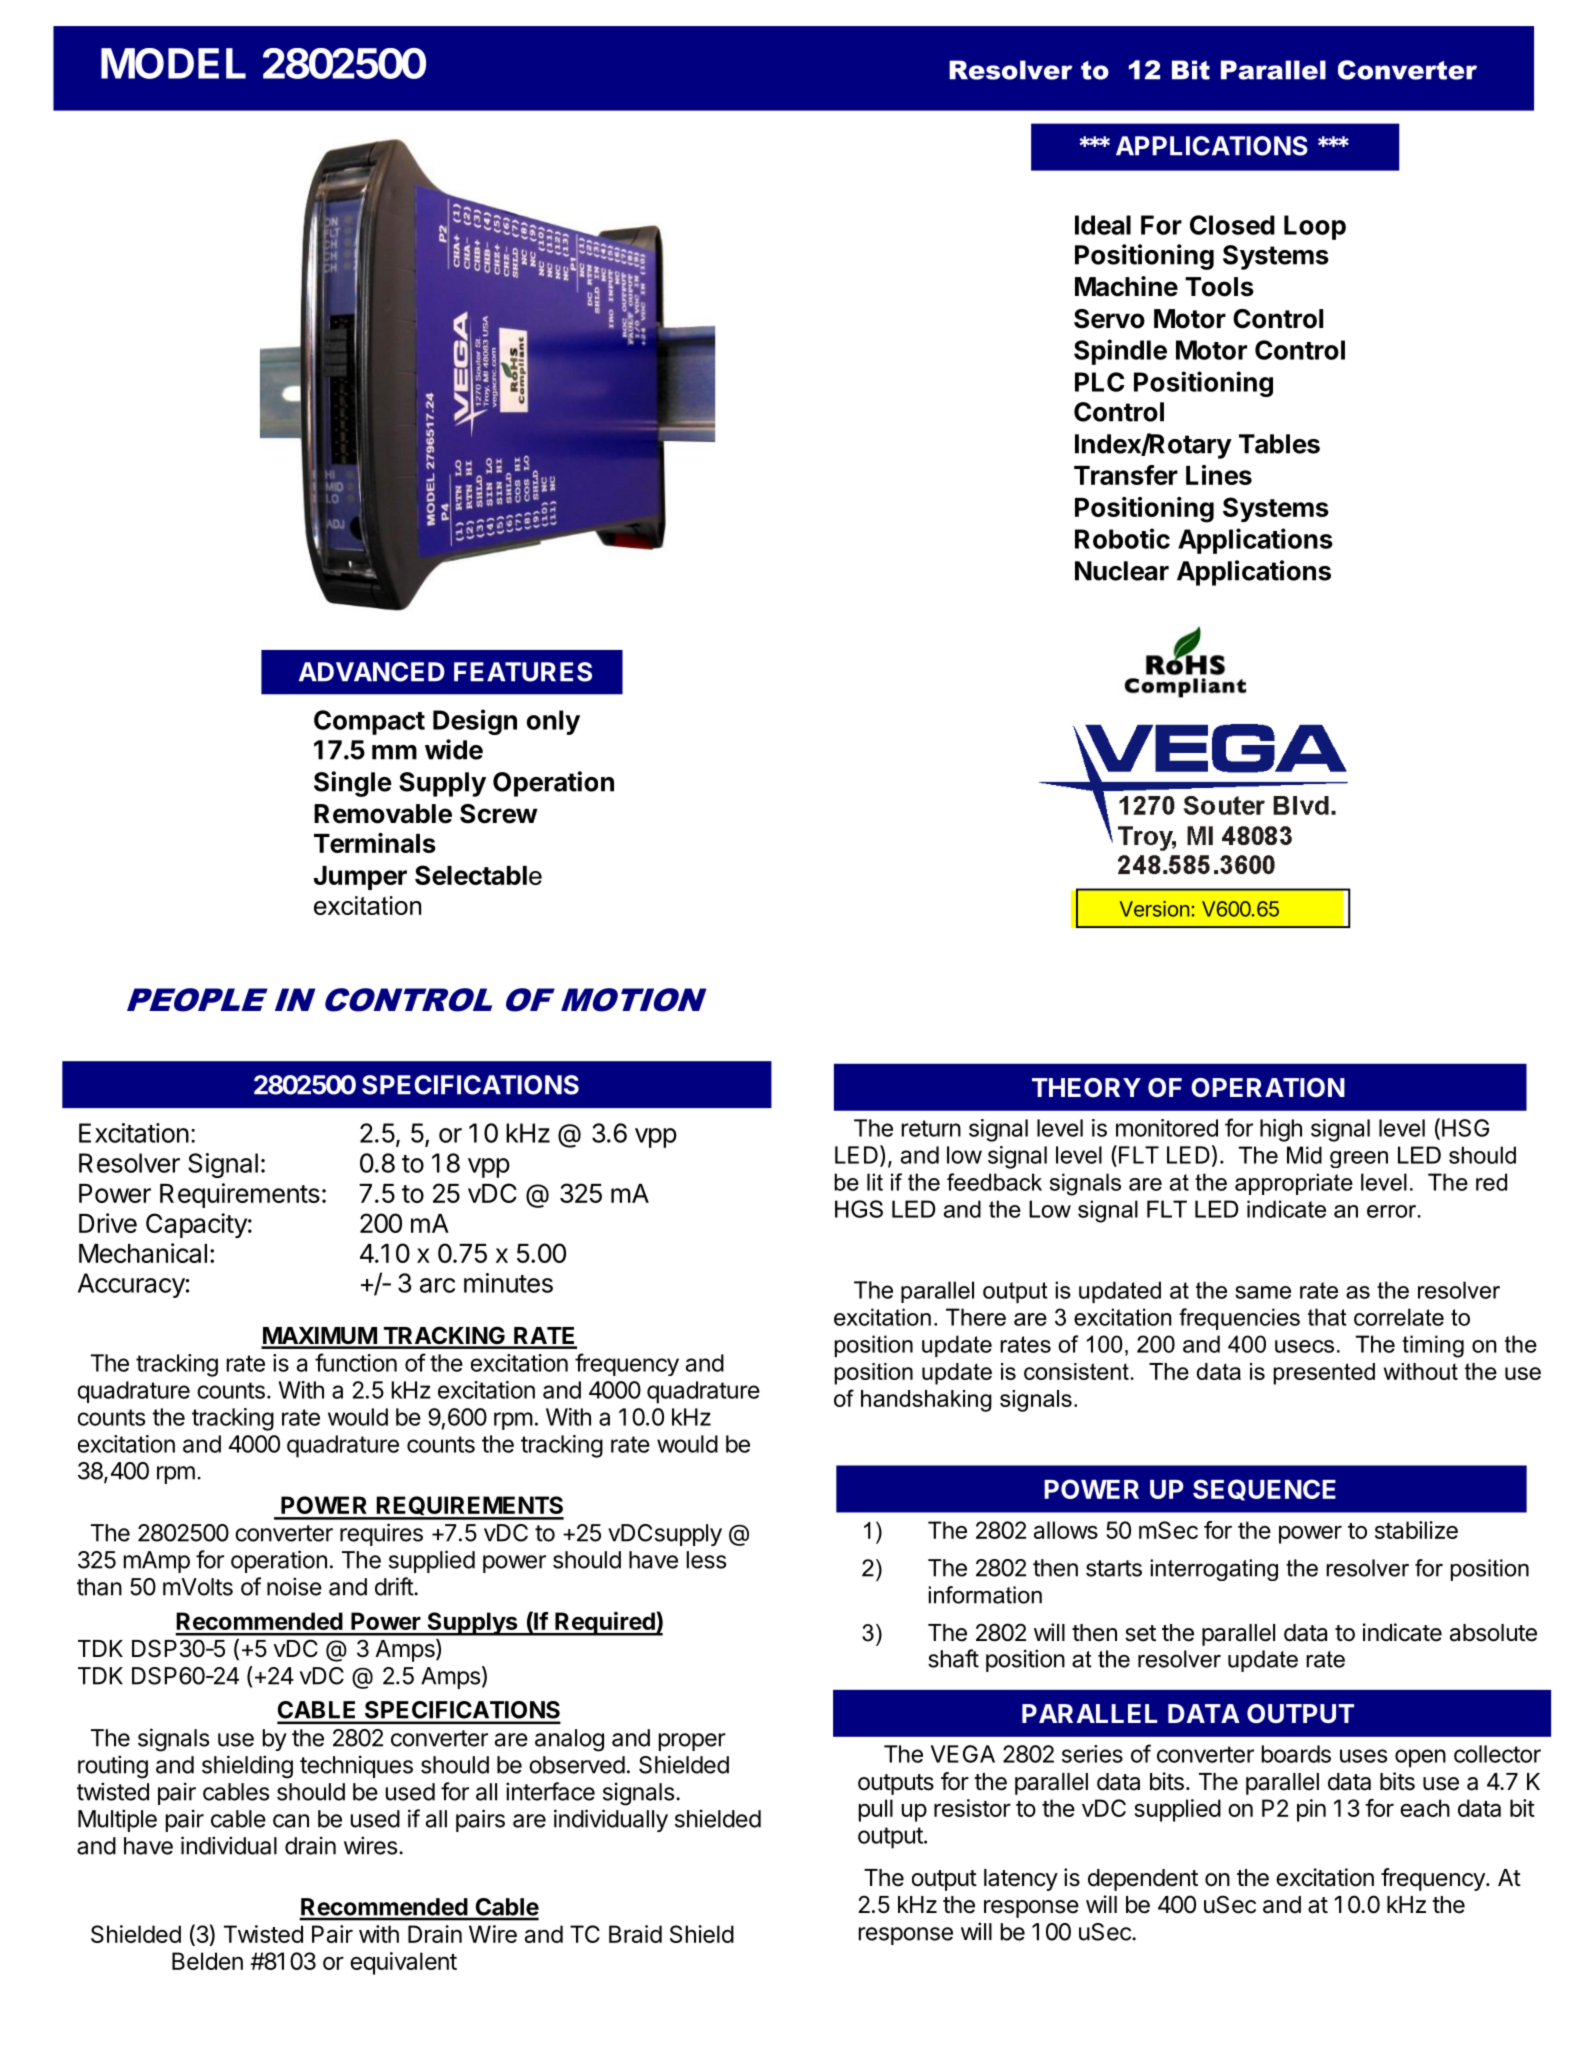  Describe the element at coordinates (375, 843) in the screenshot. I see `Terminals` at that location.
